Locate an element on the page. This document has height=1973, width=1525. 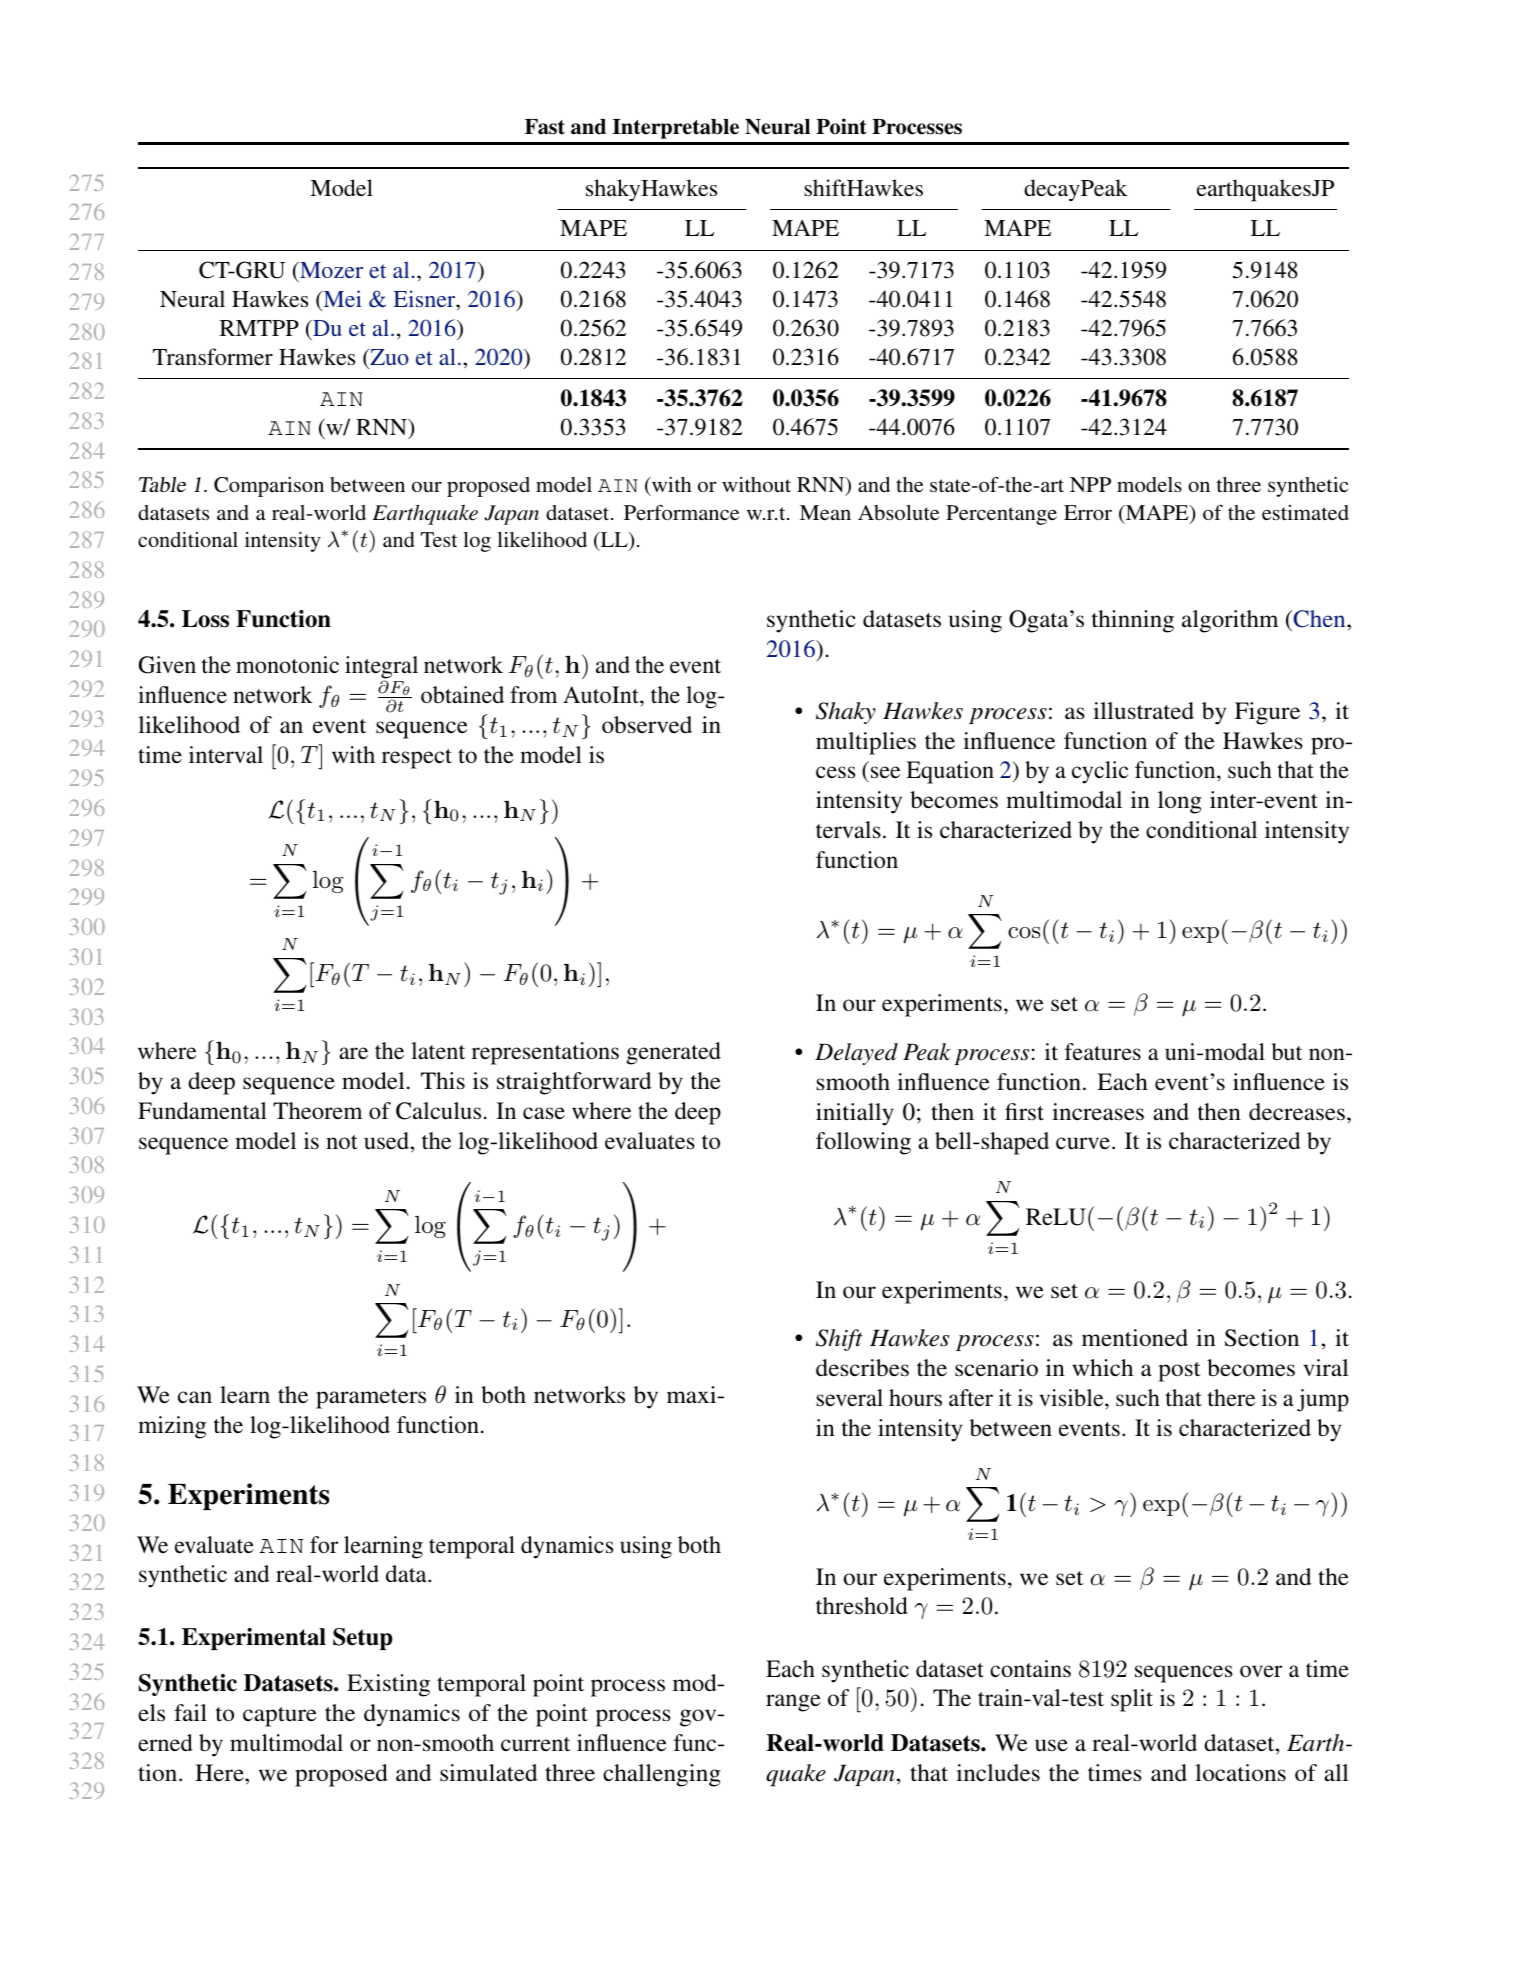
monotonic is located at coordinates (287, 664).
